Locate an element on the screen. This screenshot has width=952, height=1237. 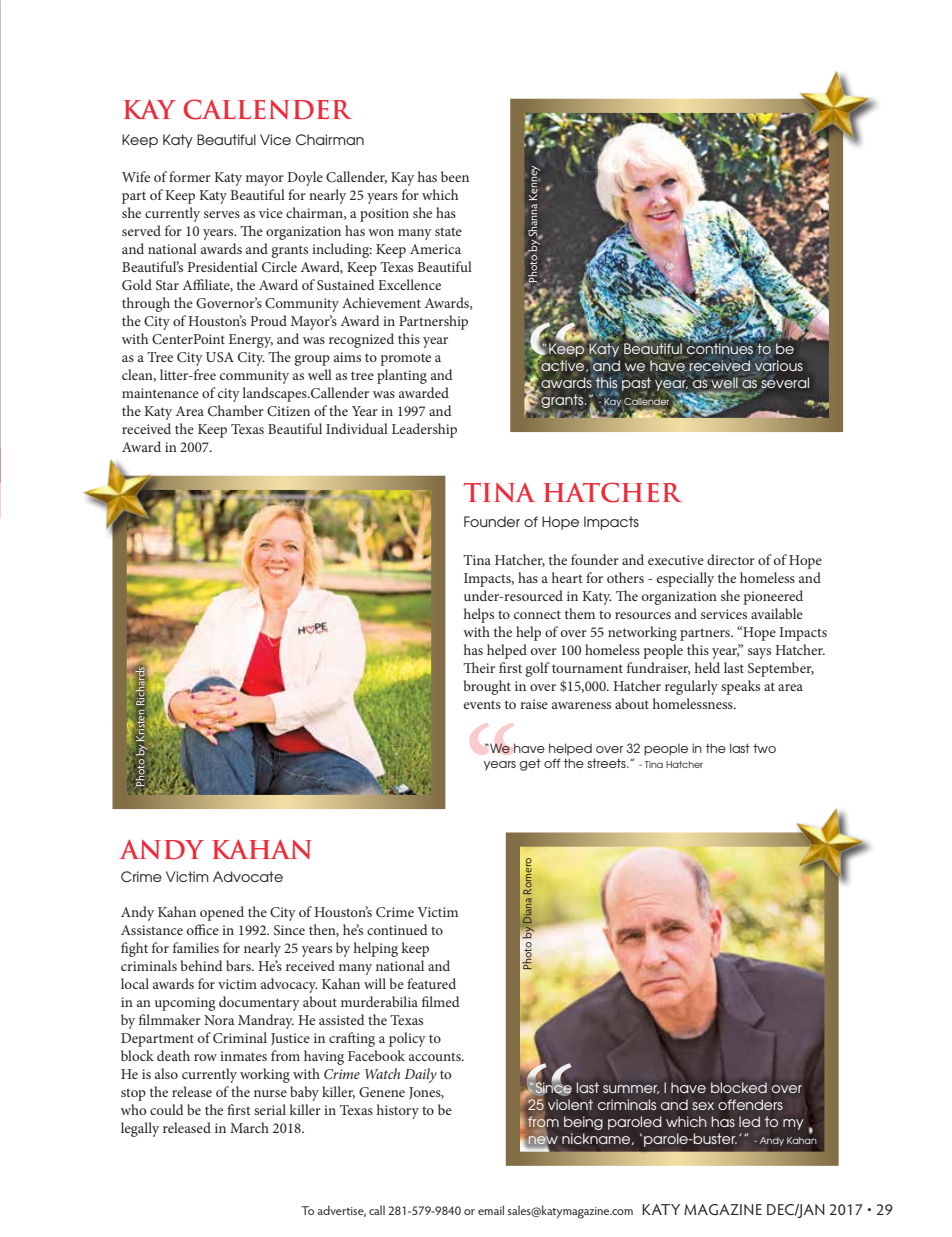
get is located at coordinates (530, 764).
